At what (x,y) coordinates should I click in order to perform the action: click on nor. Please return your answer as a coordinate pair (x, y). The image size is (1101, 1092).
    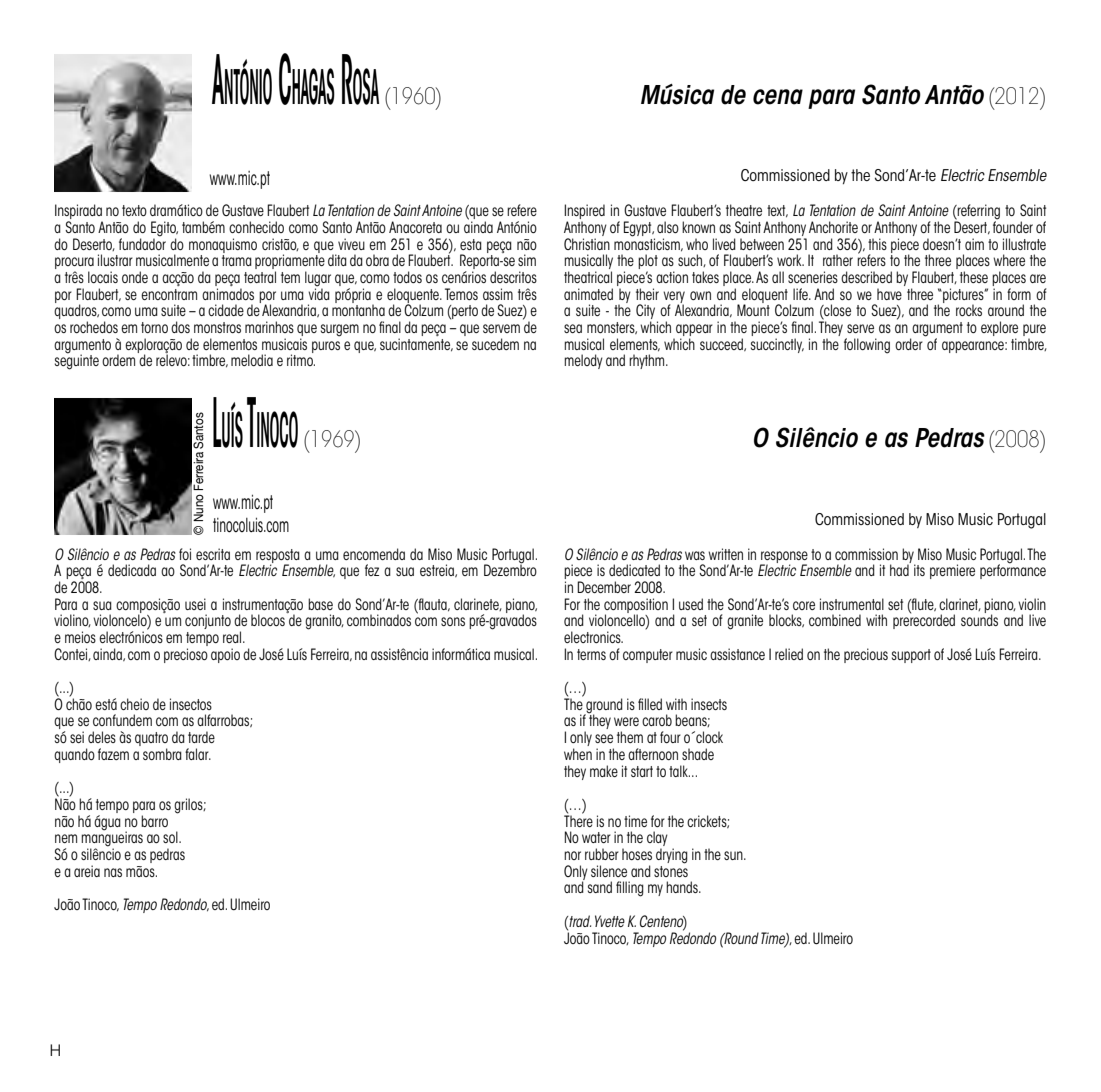
    Looking at the image, I should click on (572, 855).
